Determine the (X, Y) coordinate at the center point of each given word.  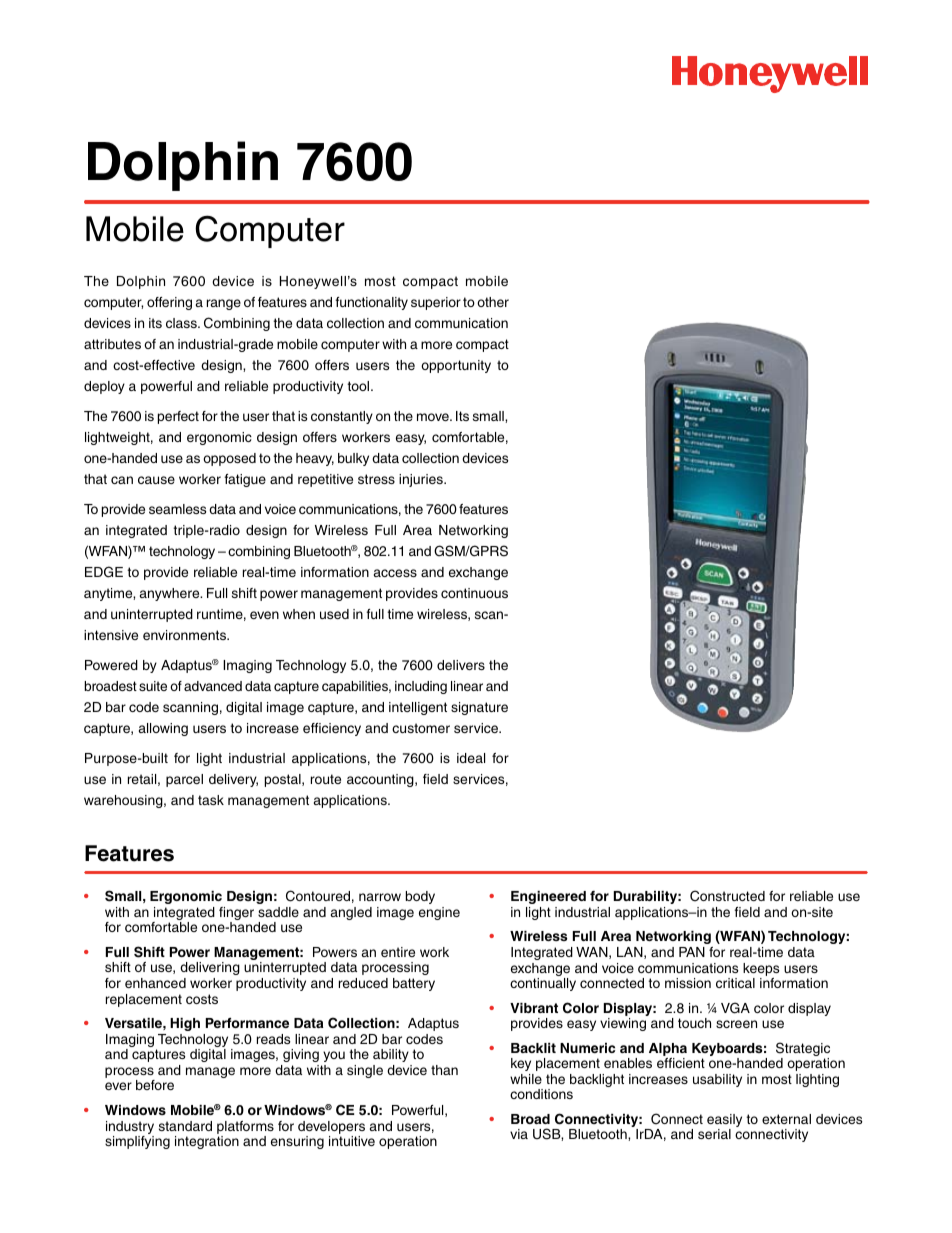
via (519, 1134)
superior (436, 303)
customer (421, 728)
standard (185, 1126)
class (182, 323)
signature (479, 708)
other (493, 302)
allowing (163, 729)
